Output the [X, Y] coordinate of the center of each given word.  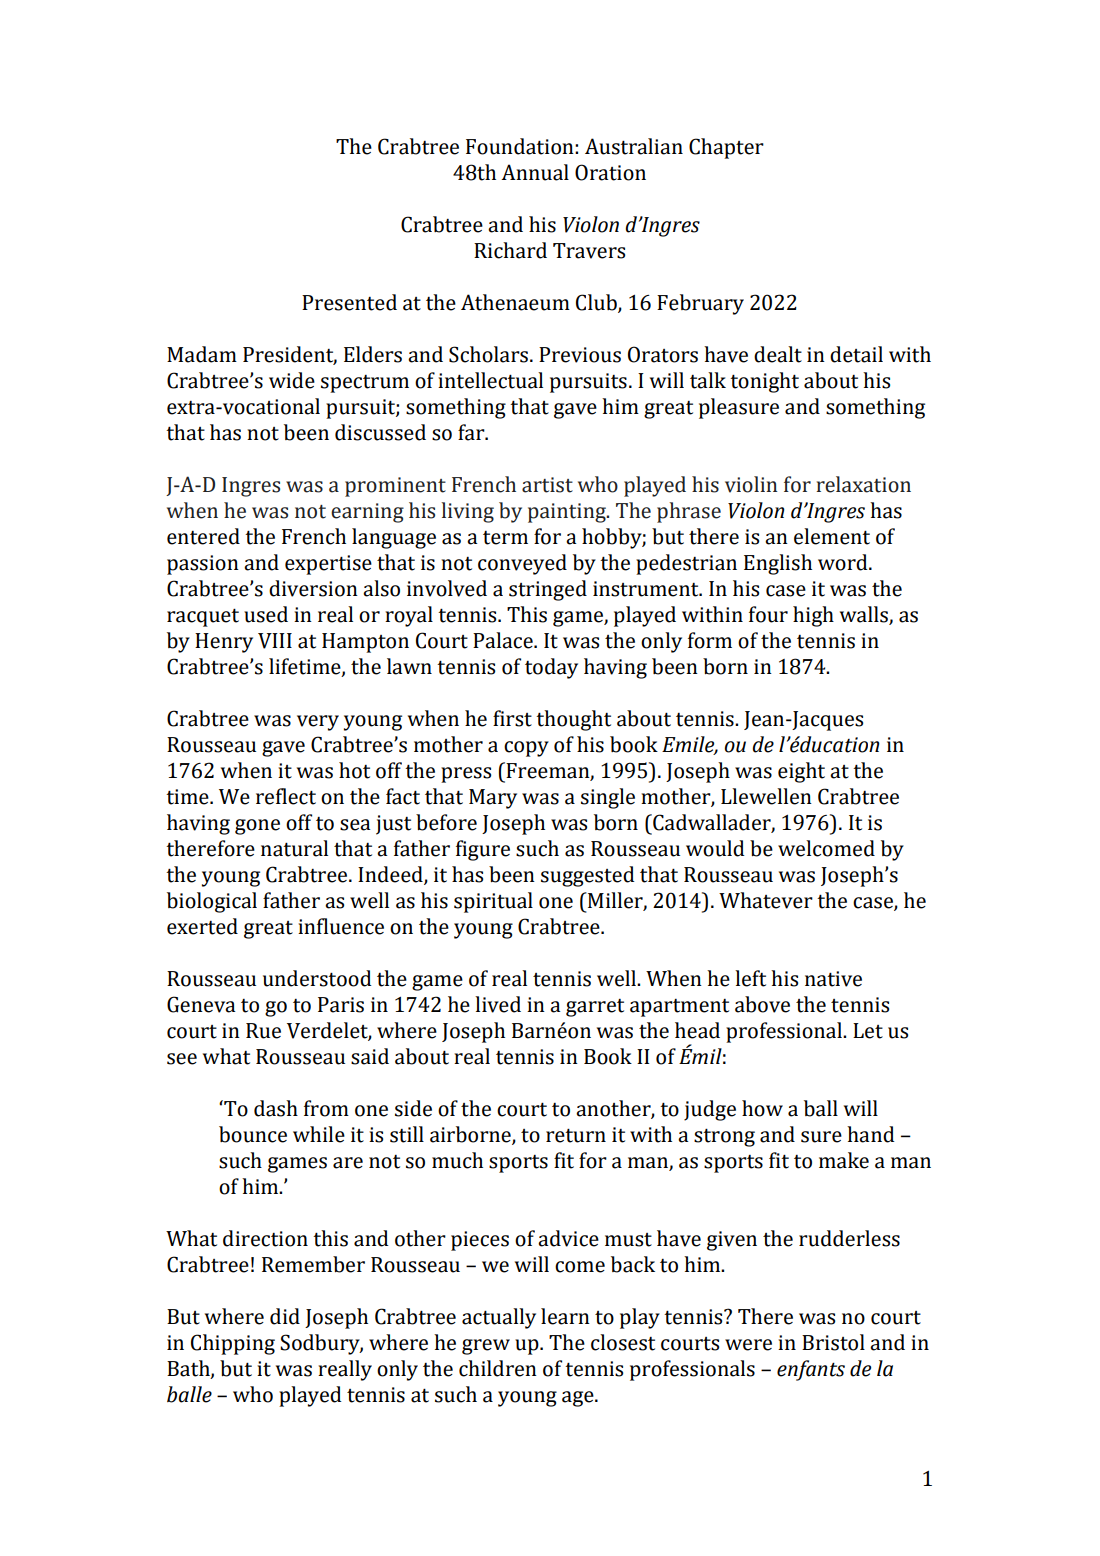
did [285, 1316]
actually [499, 1318]
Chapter [726, 148]
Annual [535, 172]
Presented [349, 302]
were [748, 1345]
